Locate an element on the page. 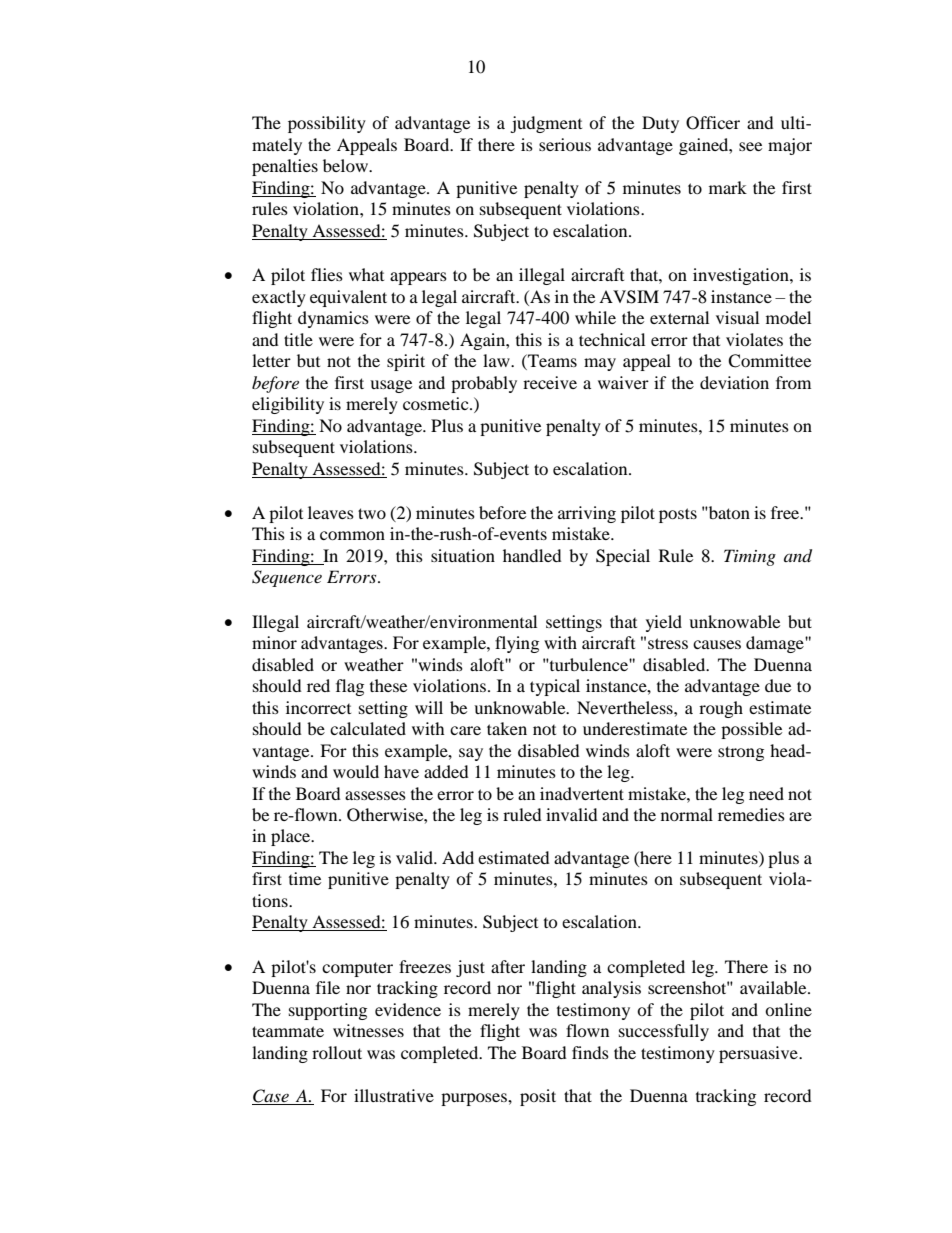 The height and width of the image is (1233, 952). rollout is located at coordinates (337, 1052).
